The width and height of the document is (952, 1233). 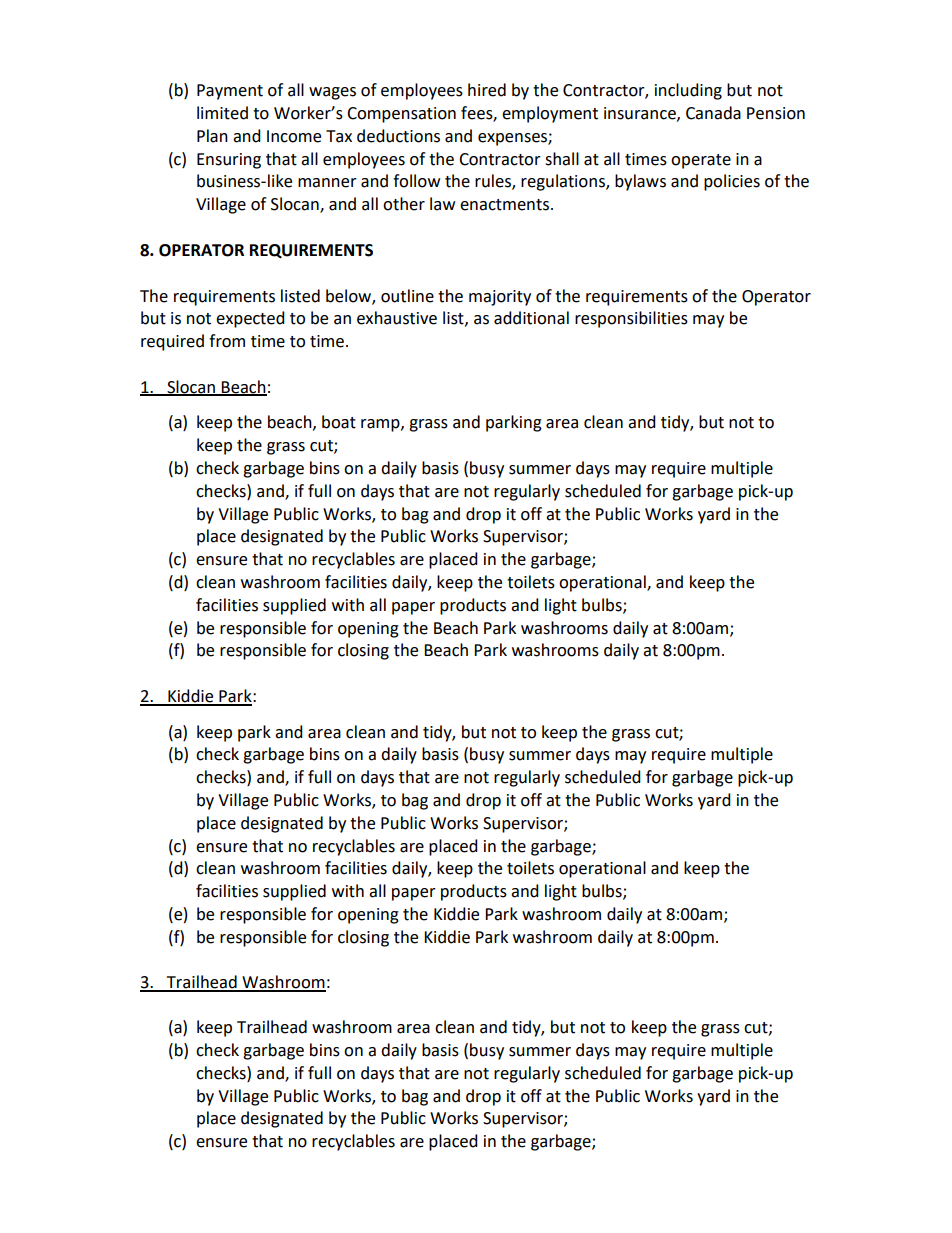 What do you see at coordinates (339, 422) in the document?
I see `boat` at bounding box center [339, 422].
